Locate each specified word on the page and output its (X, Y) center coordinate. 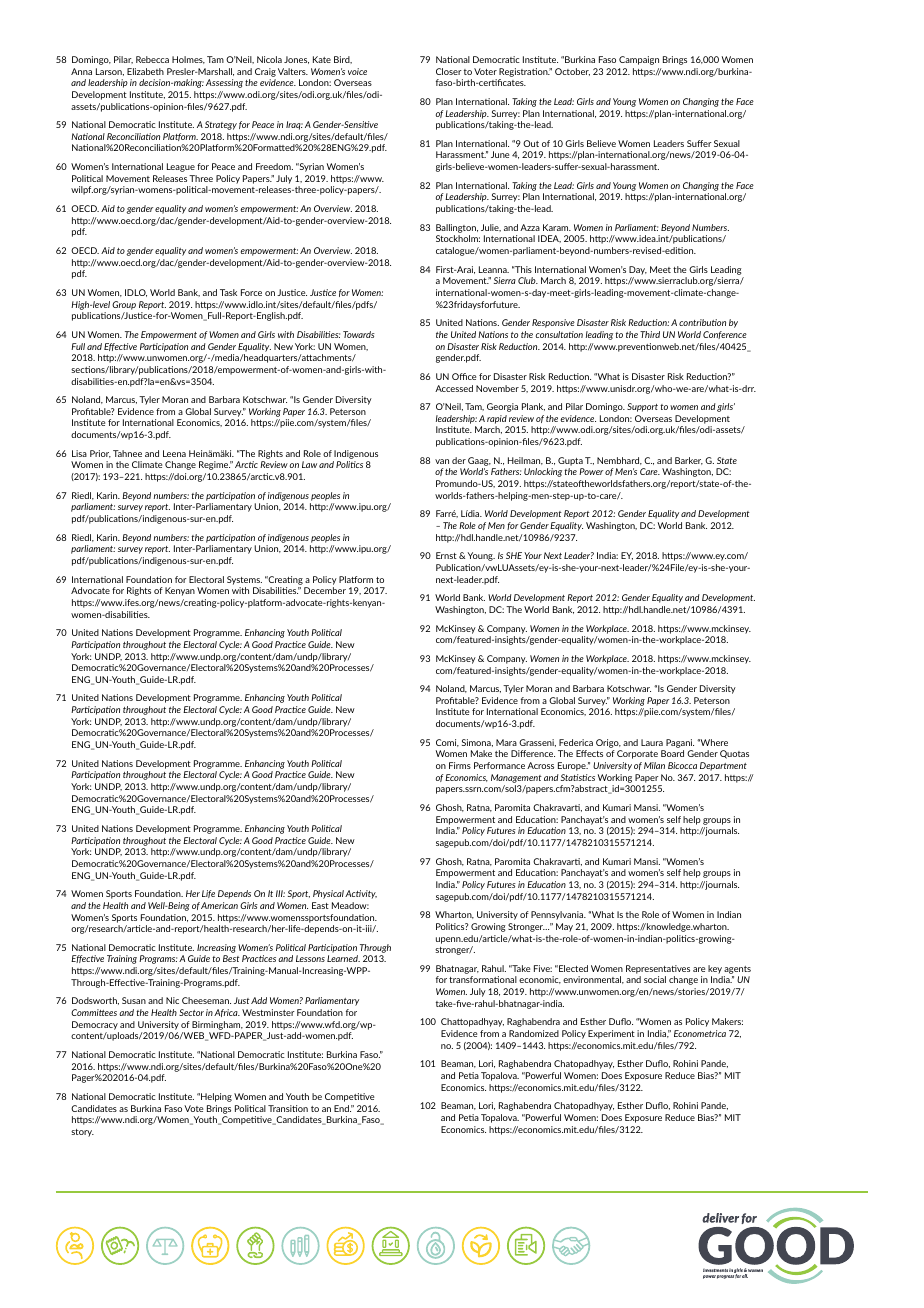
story (82, 1133)
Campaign (639, 60)
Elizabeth (145, 71)
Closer (449, 71)
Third (650, 334)
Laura (652, 742)
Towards (359, 334)
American (219, 905)
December (325, 590)
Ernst (446, 555)
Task (228, 292)
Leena (174, 453)
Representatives (658, 969)
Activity (361, 894)
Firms (460, 765)
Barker (689, 461)
